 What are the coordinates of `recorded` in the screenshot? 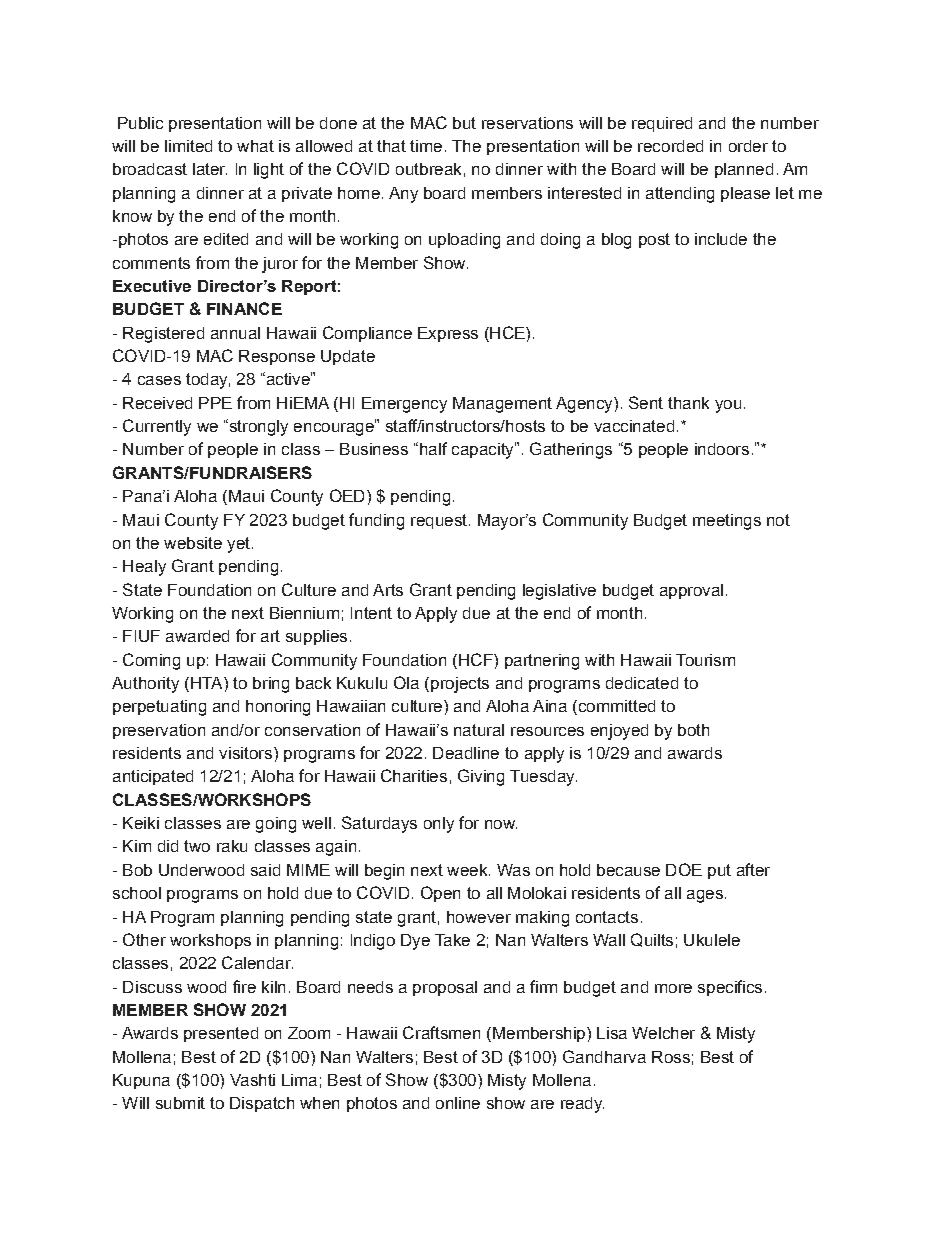 It's located at (670, 146).
